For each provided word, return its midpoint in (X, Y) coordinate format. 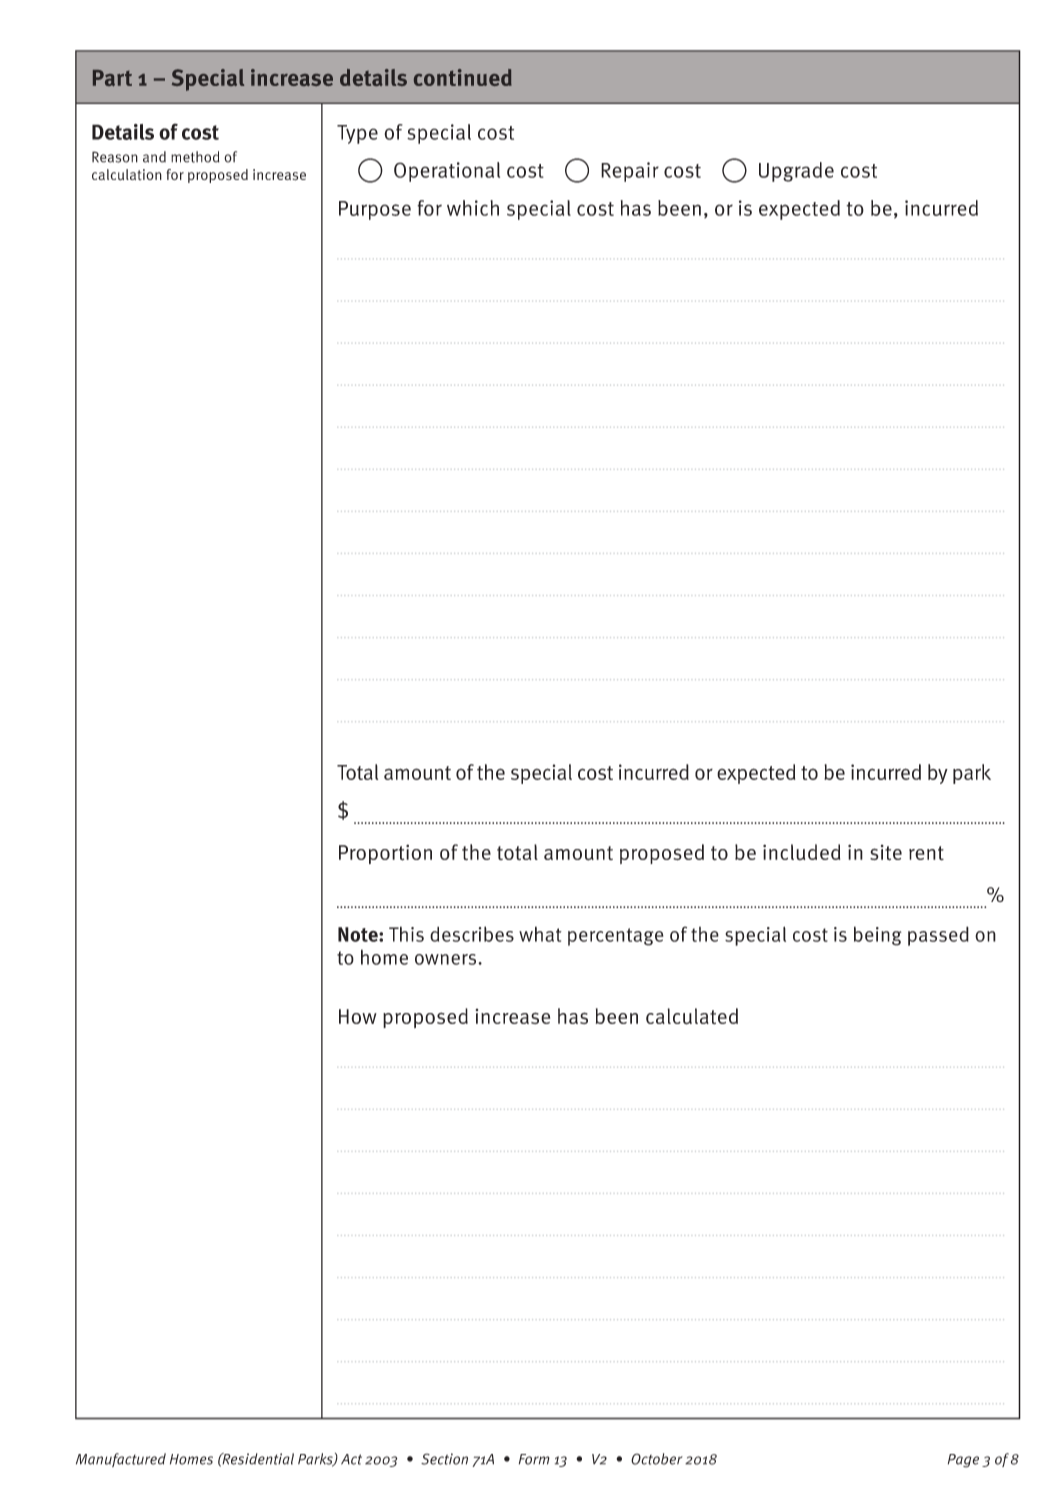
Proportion (385, 854)
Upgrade (796, 172)
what (540, 934)
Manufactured (121, 1460)
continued (463, 77)
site (886, 853)
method (195, 157)
